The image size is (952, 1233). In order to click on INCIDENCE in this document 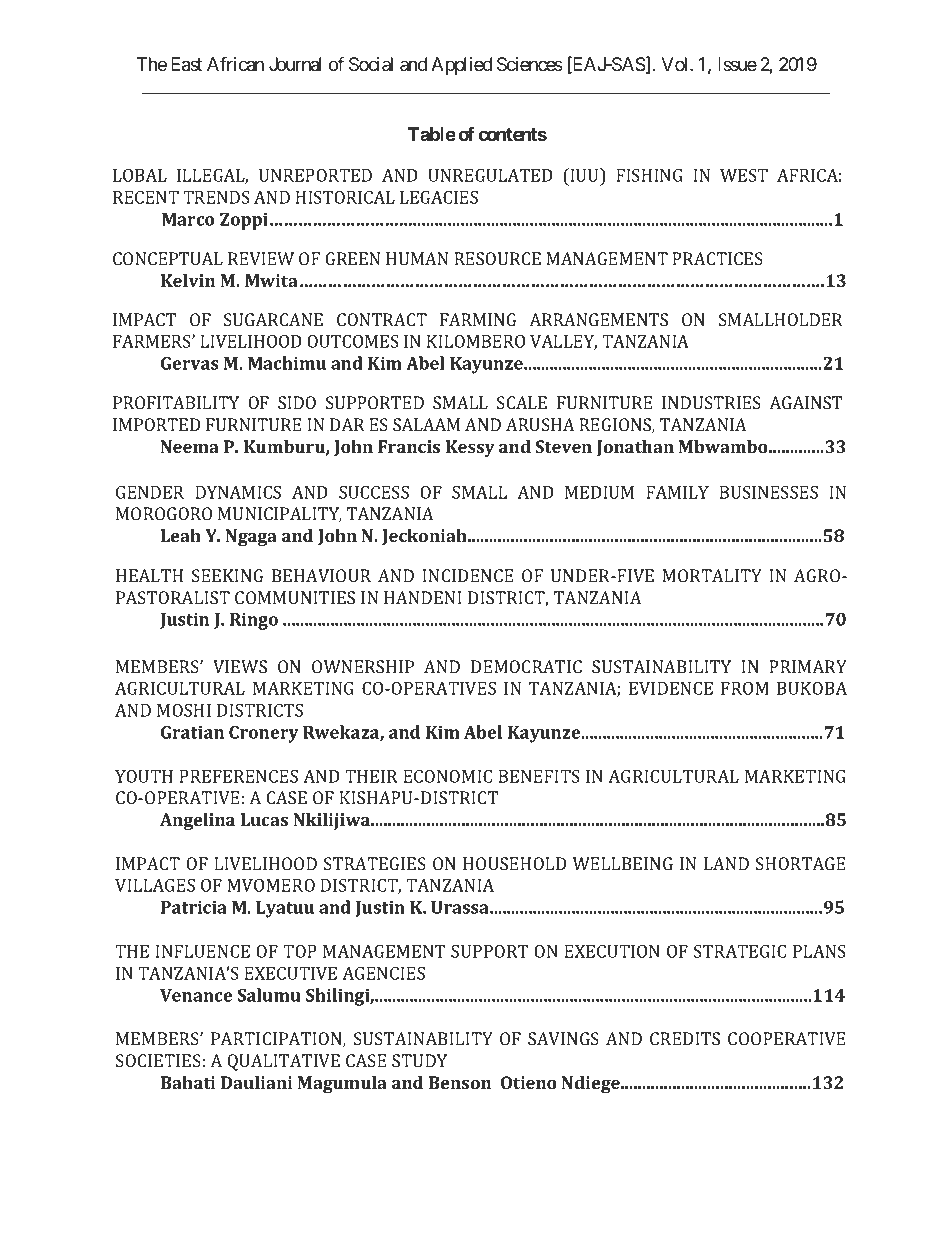, I will do `click(467, 575)`.
